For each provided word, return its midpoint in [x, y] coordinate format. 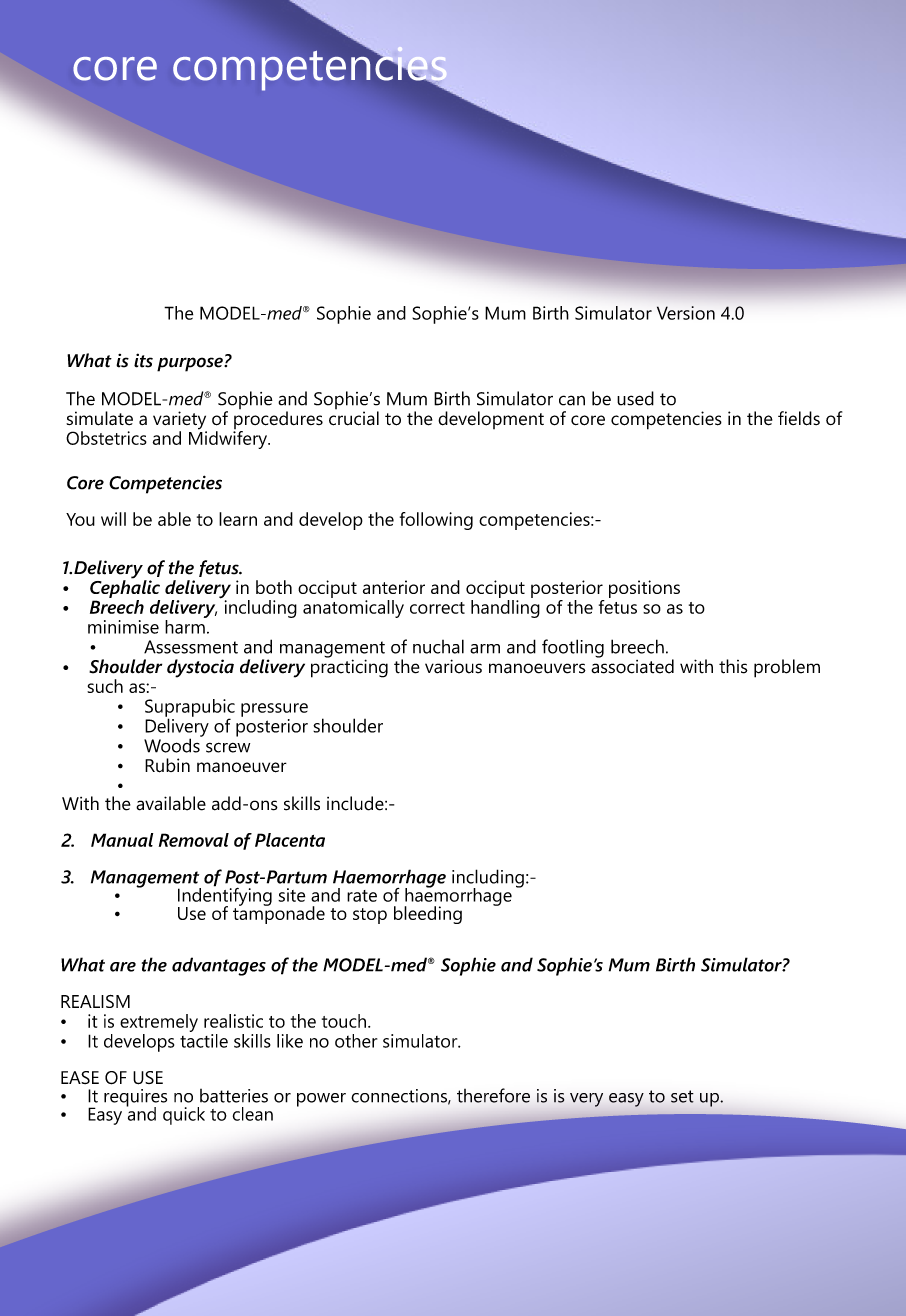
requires [135, 1099]
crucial [354, 418]
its [143, 360]
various [453, 666]
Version [686, 313]
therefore [493, 1095]
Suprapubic [190, 709]
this [733, 666]
